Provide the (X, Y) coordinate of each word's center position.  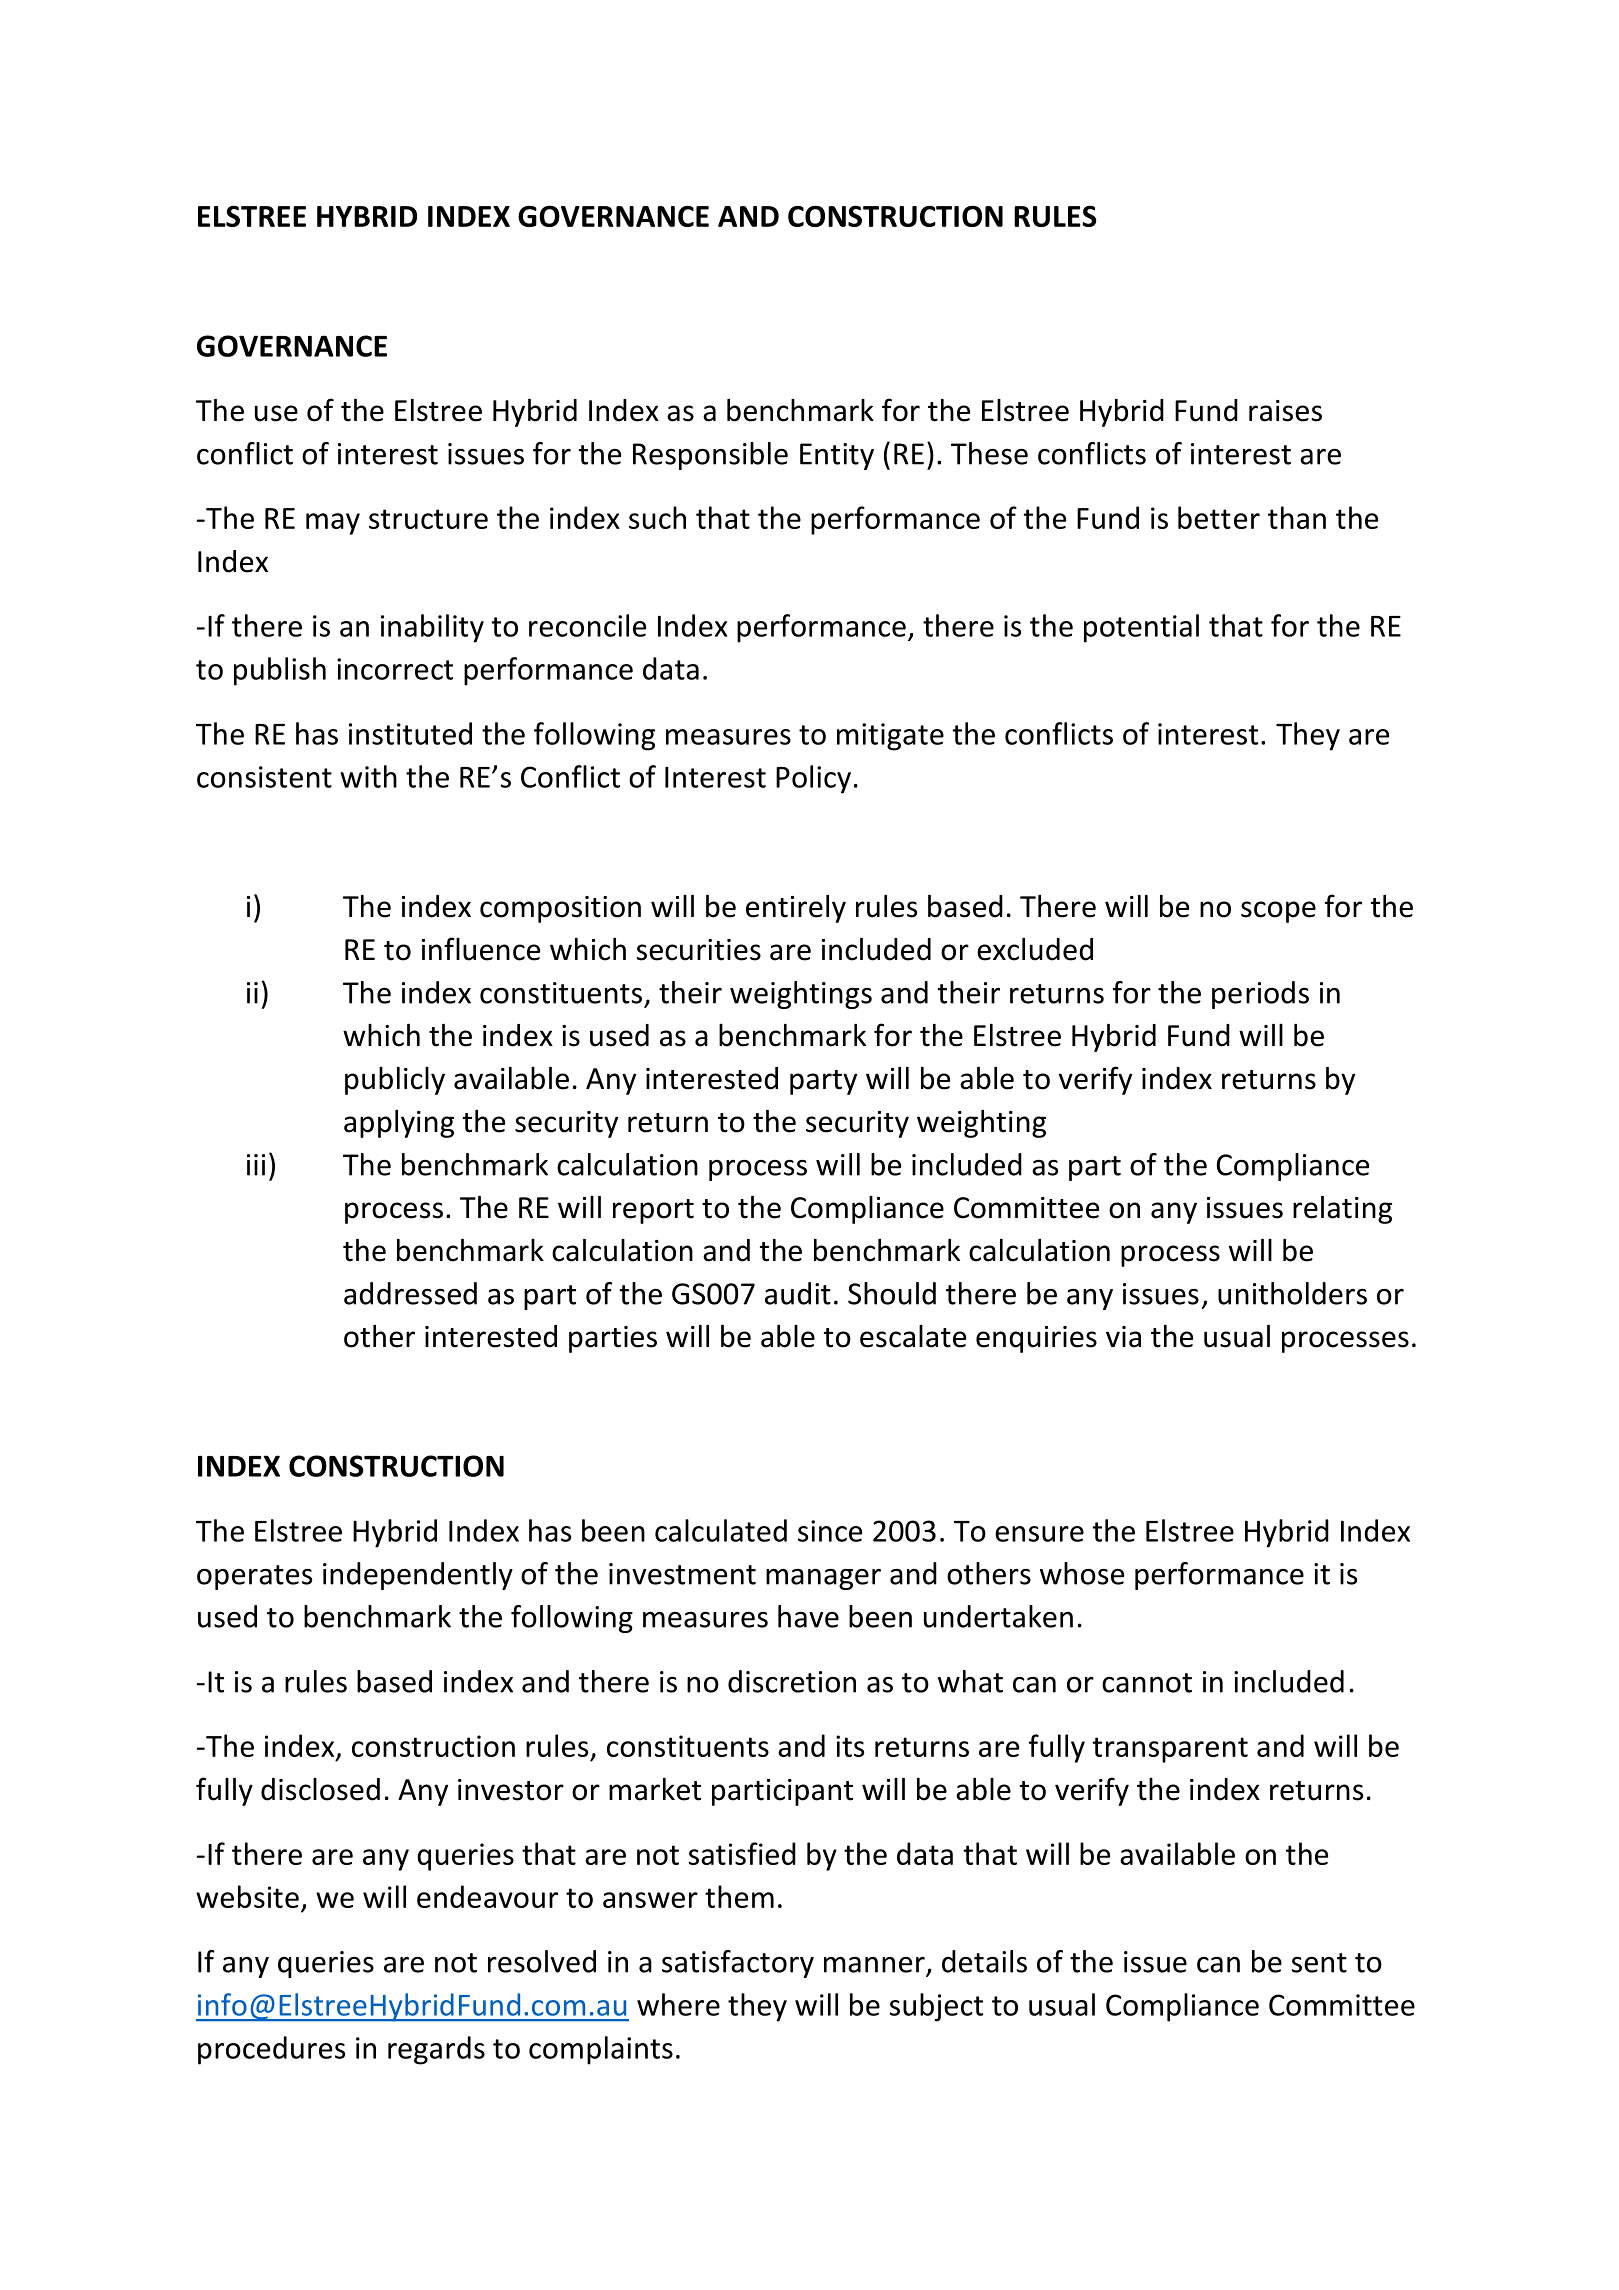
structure (428, 519)
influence (481, 949)
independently (418, 1576)
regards (436, 2050)
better (1219, 517)
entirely (796, 909)
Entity (837, 456)
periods (1260, 995)
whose (1082, 1573)
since (830, 1531)
